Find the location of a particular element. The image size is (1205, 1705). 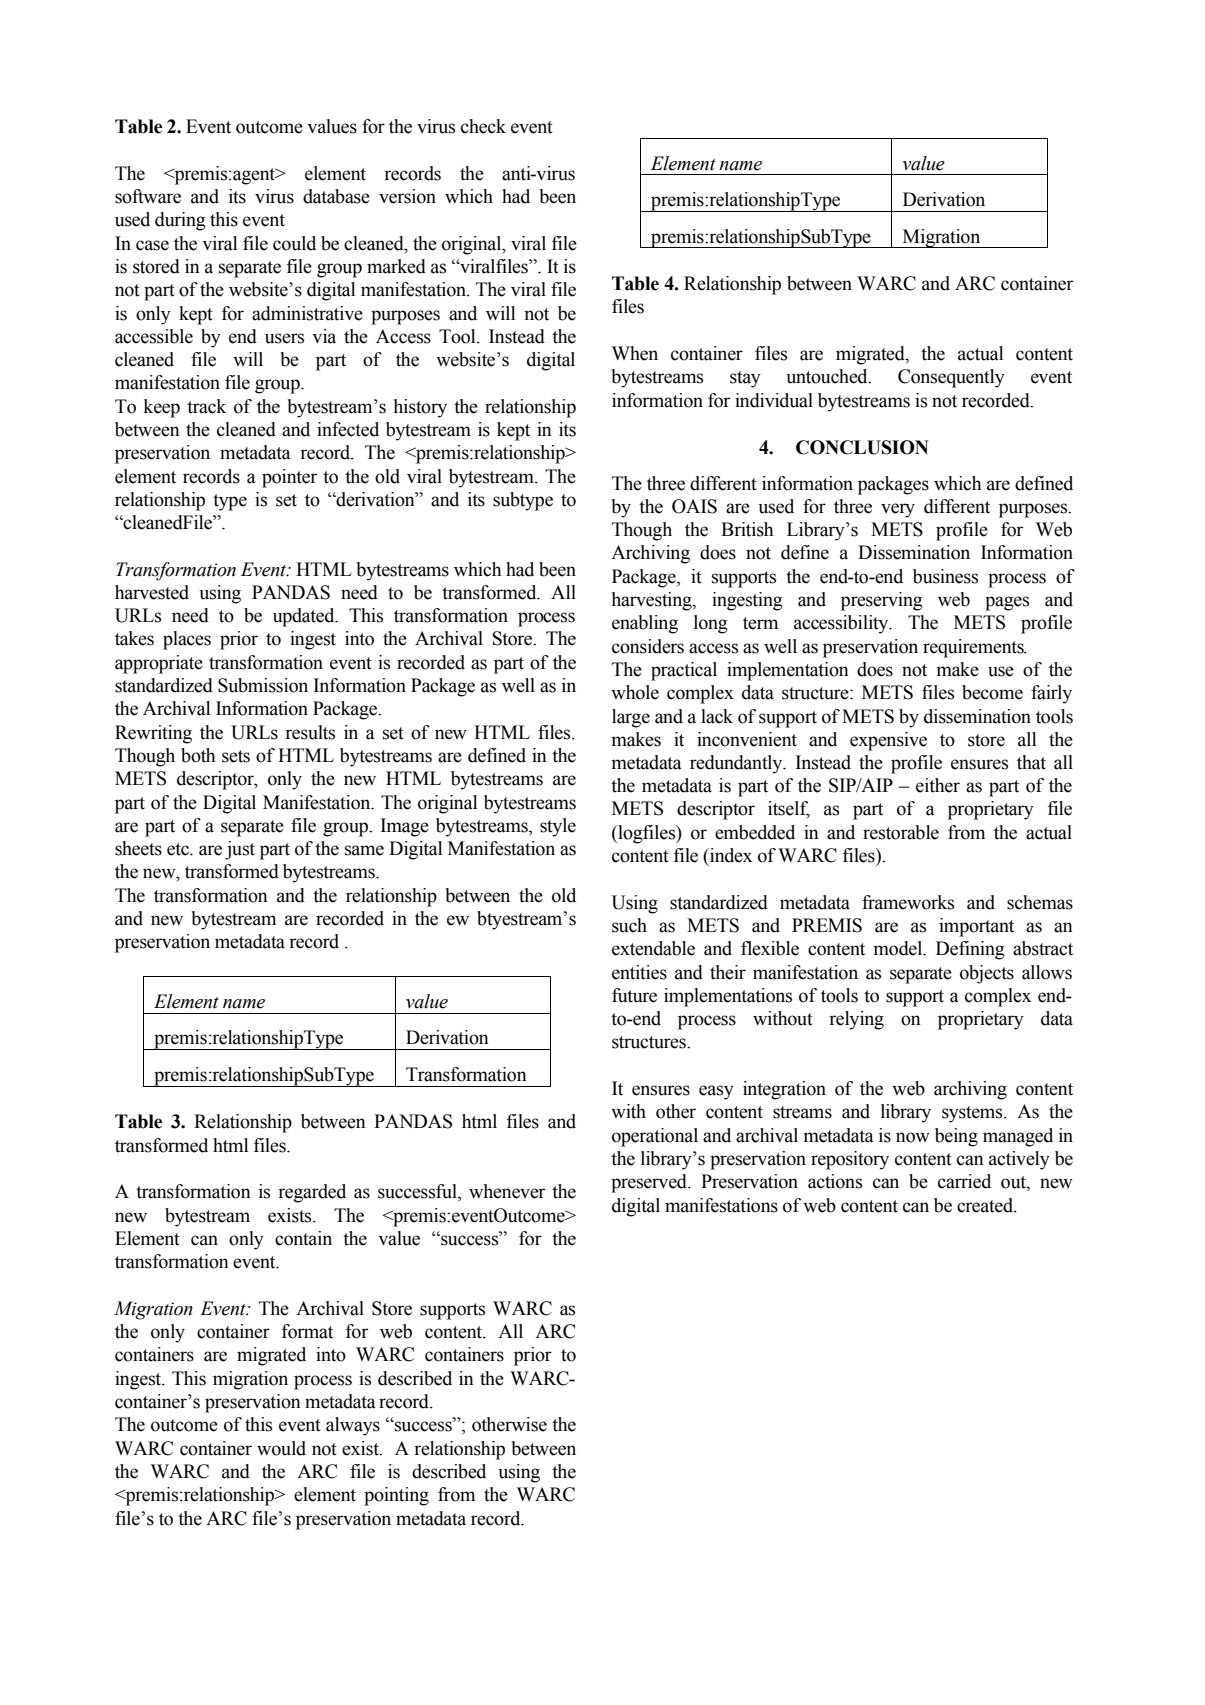

check is located at coordinates (483, 126).
